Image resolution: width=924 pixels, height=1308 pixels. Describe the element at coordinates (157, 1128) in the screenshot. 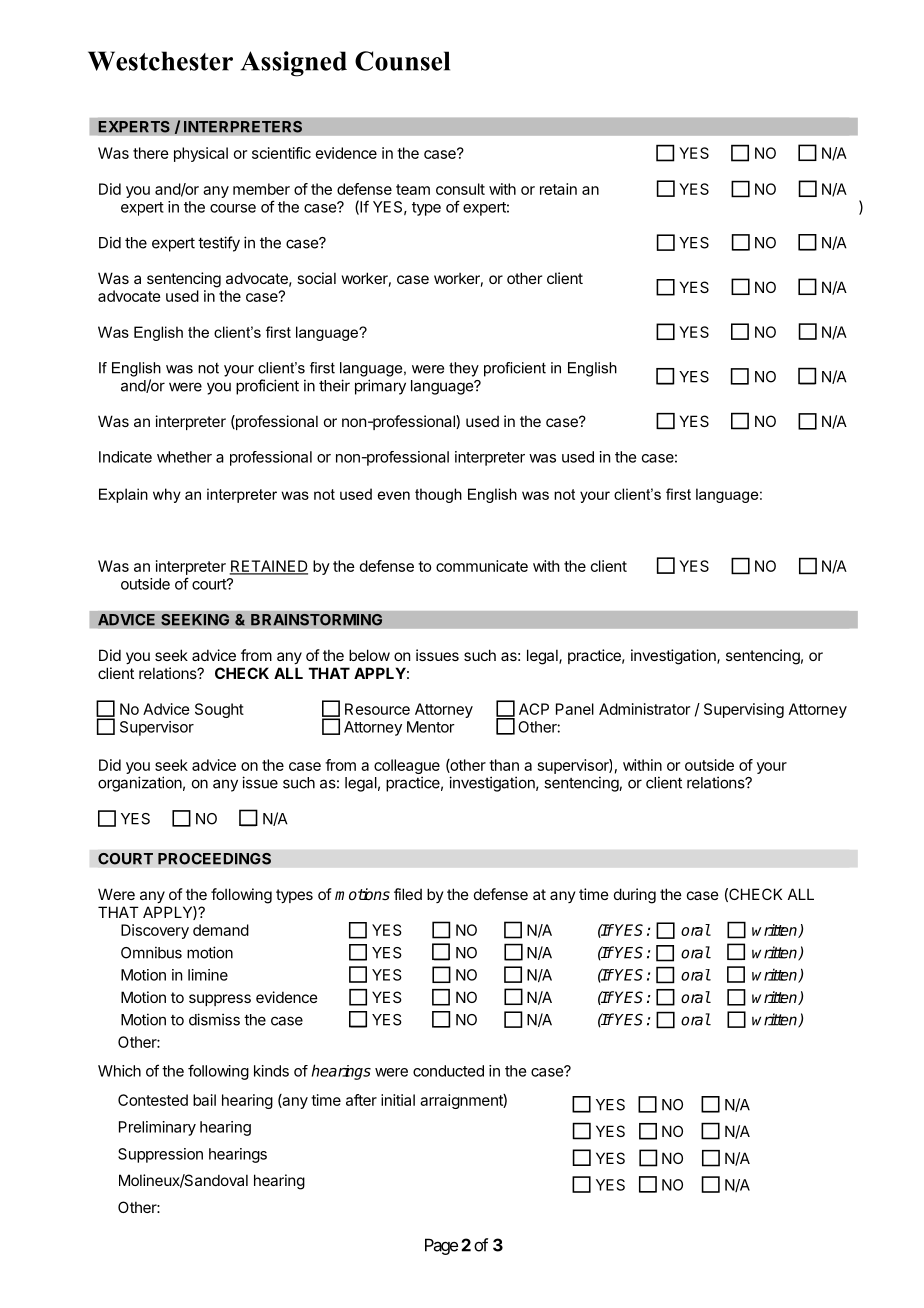

I see `Preliminary` at that location.
